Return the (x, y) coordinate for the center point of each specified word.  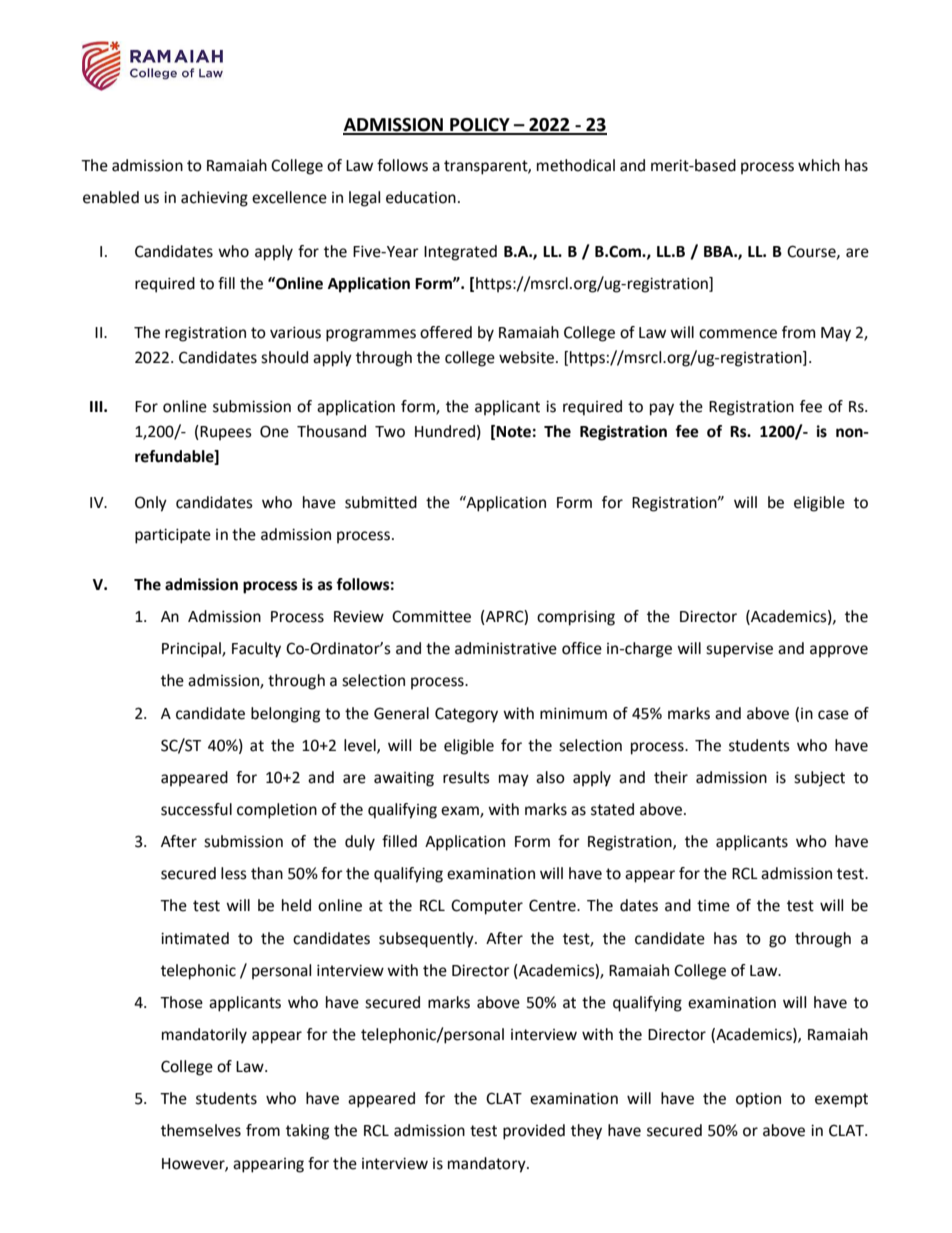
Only (151, 504)
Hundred (445, 431)
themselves (201, 1130)
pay (662, 409)
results (466, 777)
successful (196, 809)
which (819, 165)
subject (819, 779)
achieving (214, 199)
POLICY (480, 126)
